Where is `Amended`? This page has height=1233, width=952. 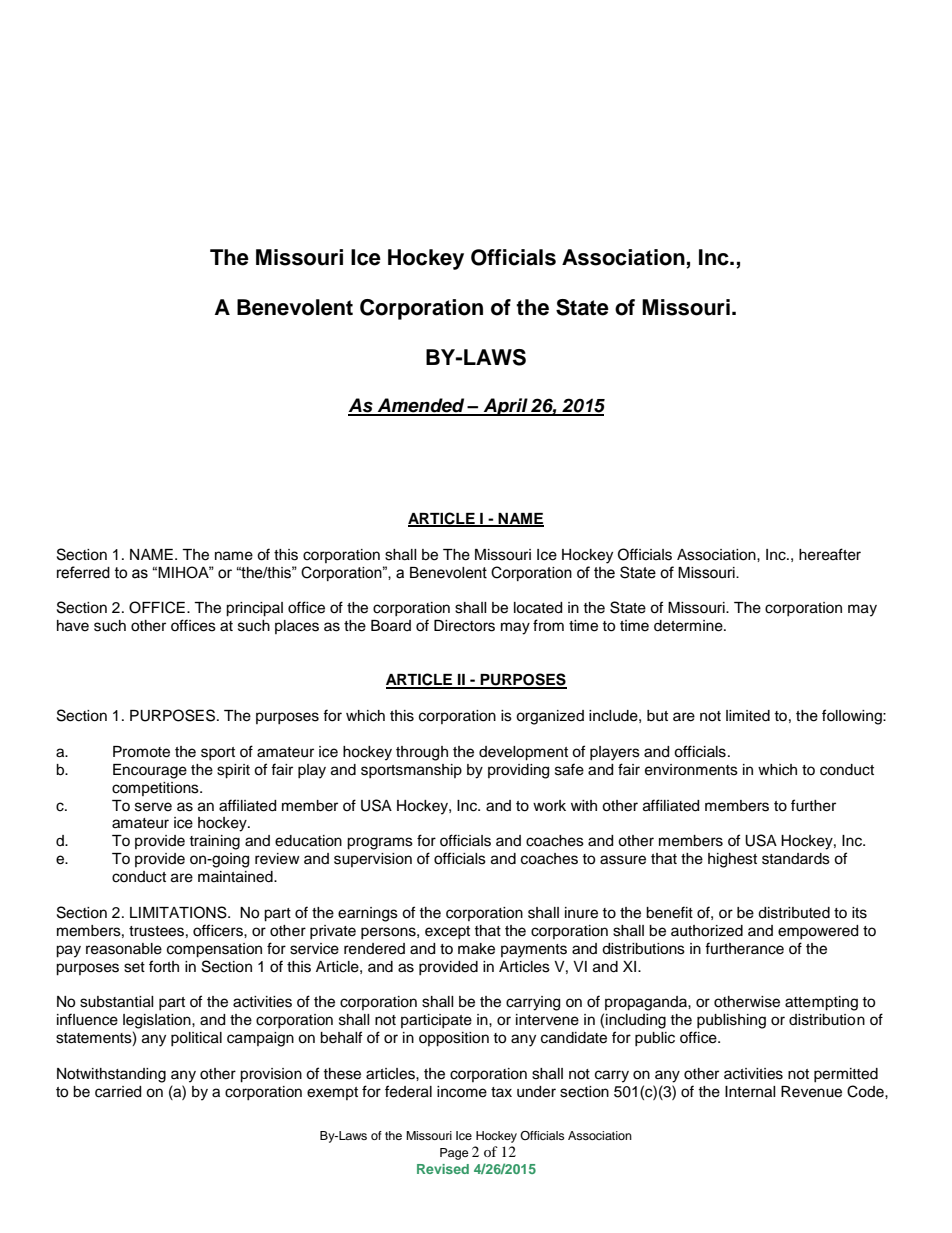
Amended is located at coordinates (421, 406).
